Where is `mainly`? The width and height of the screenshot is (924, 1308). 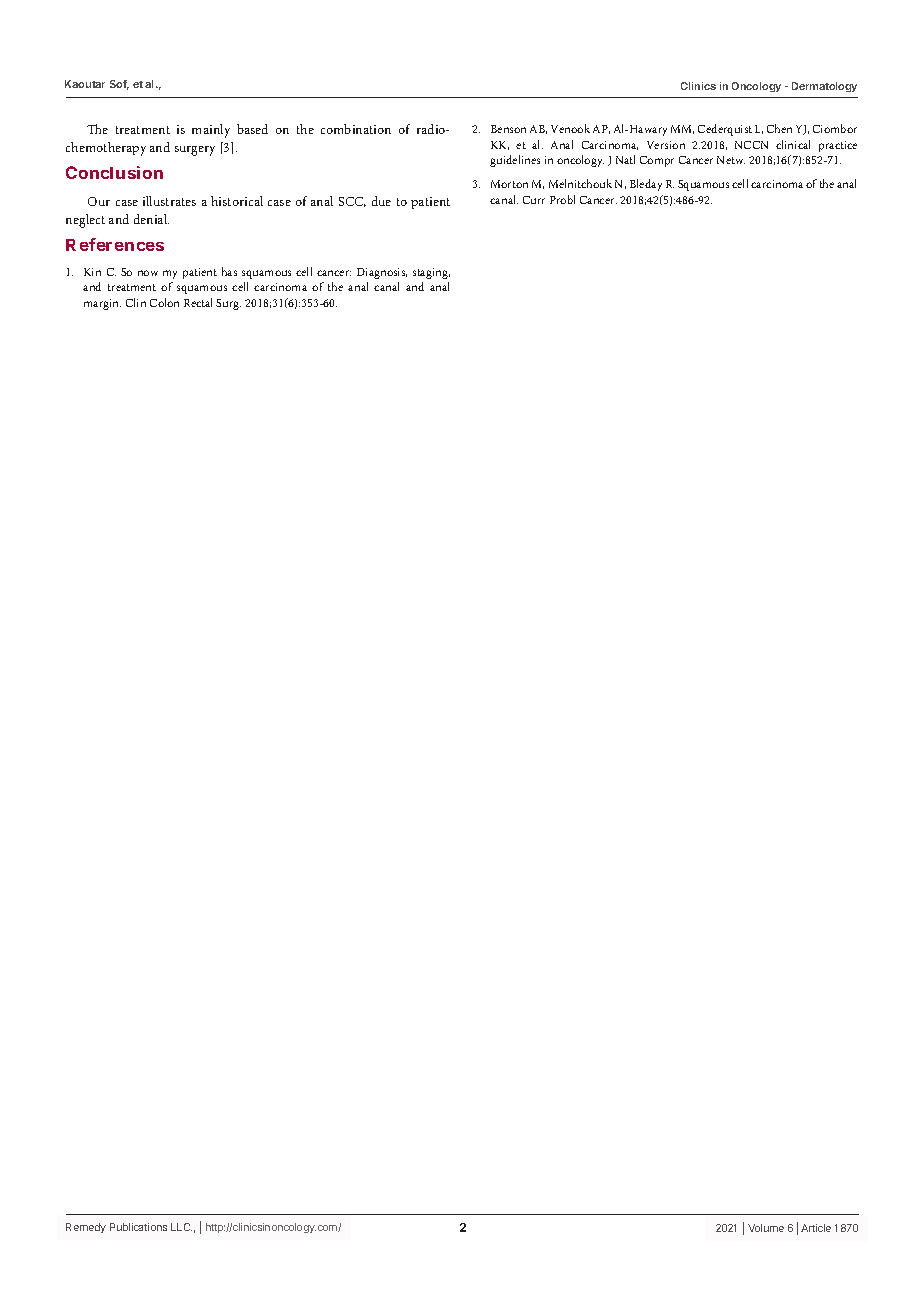
mainly is located at coordinates (211, 131).
